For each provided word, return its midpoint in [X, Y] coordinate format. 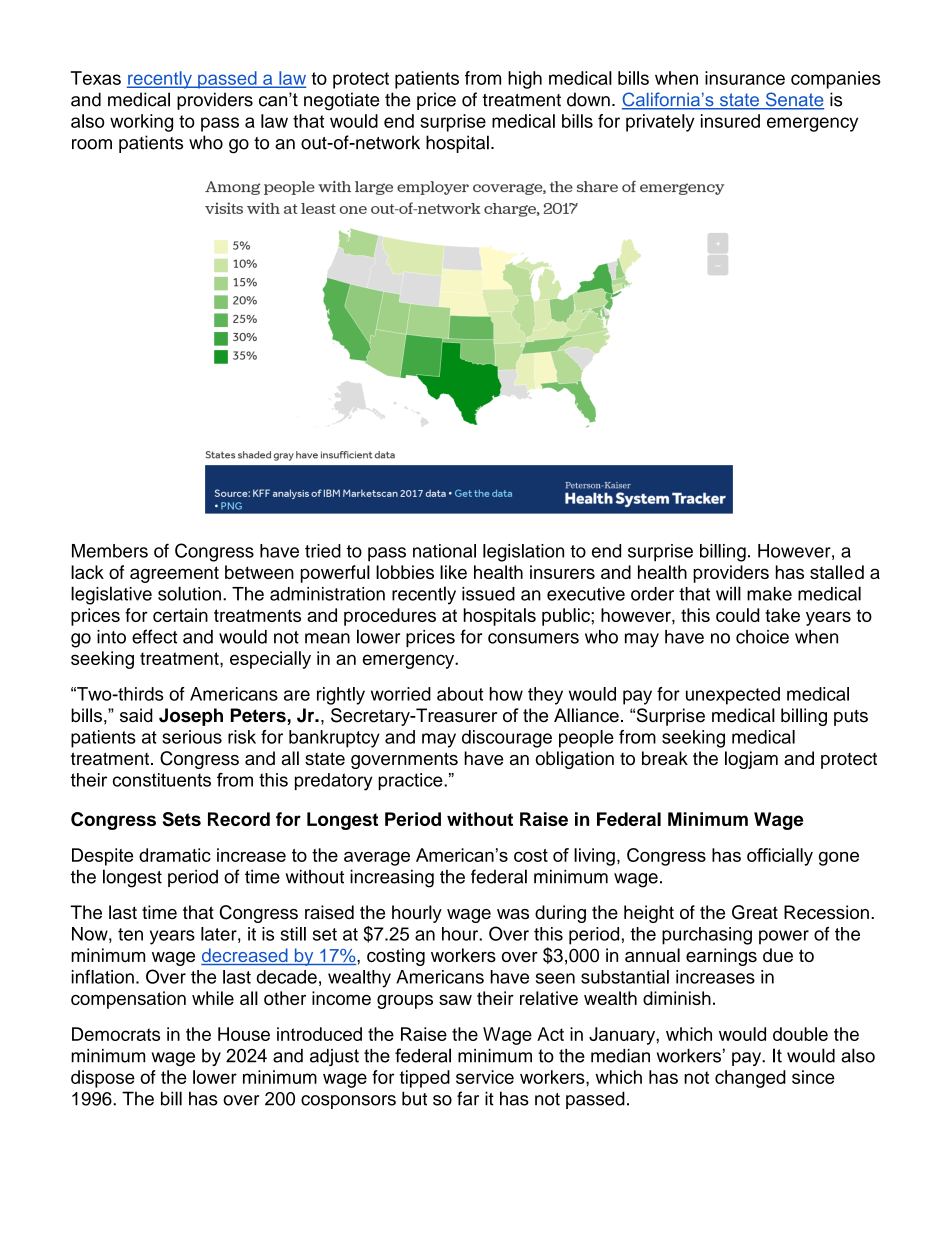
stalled [837, 572]
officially [780, 857]
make [769, 594]
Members [110, 551]
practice [411, 781]
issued [488, 594]
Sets [182, 819]
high [525, 80]
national [444, 551]
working [141, 123]
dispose [103, 1079]
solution [189, 593]
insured [730, 121]
